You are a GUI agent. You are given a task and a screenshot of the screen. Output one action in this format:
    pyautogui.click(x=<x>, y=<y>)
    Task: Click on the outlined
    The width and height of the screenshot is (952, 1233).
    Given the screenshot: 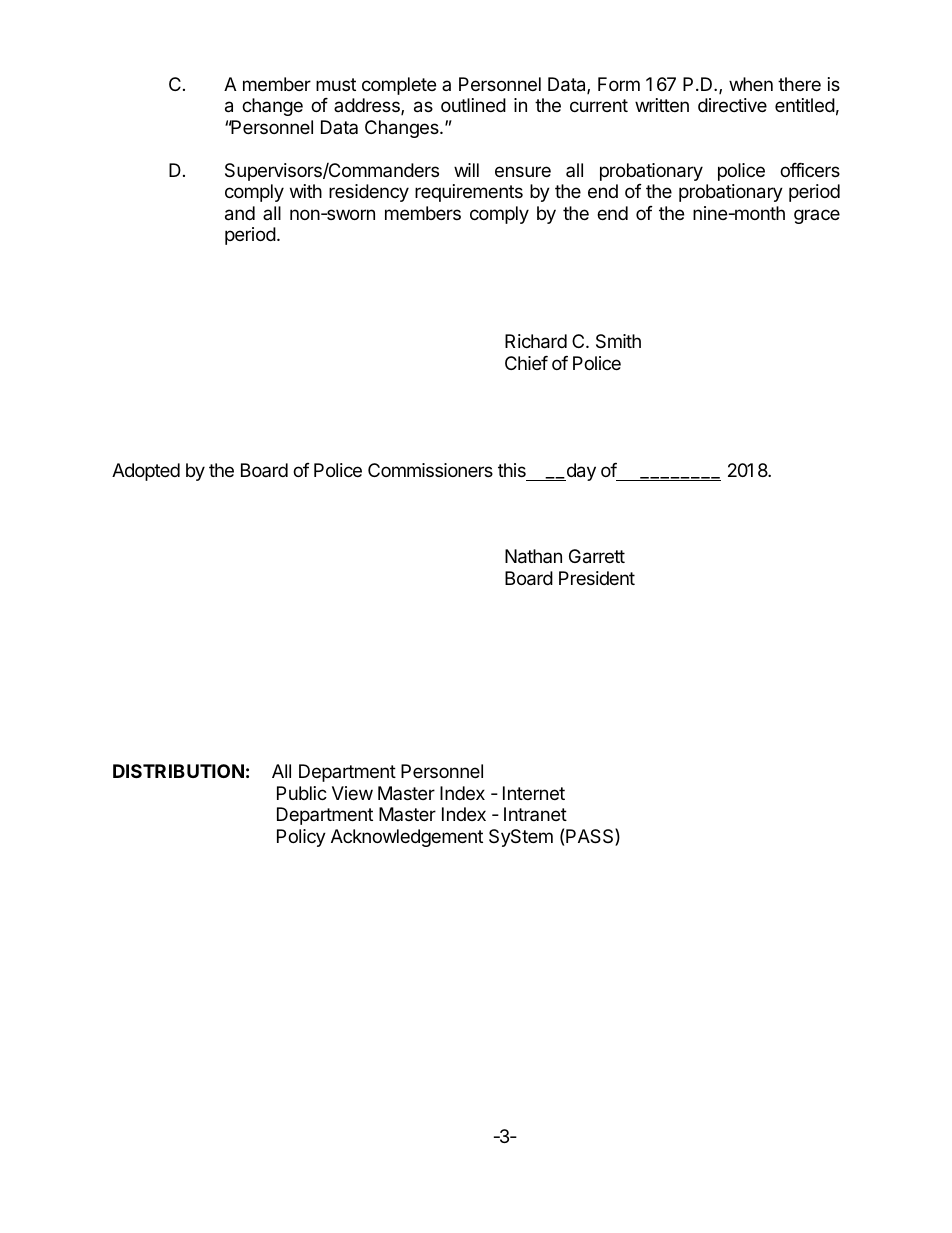 What is the action you would take?
    pyautogui.click(x=473, y=105)
